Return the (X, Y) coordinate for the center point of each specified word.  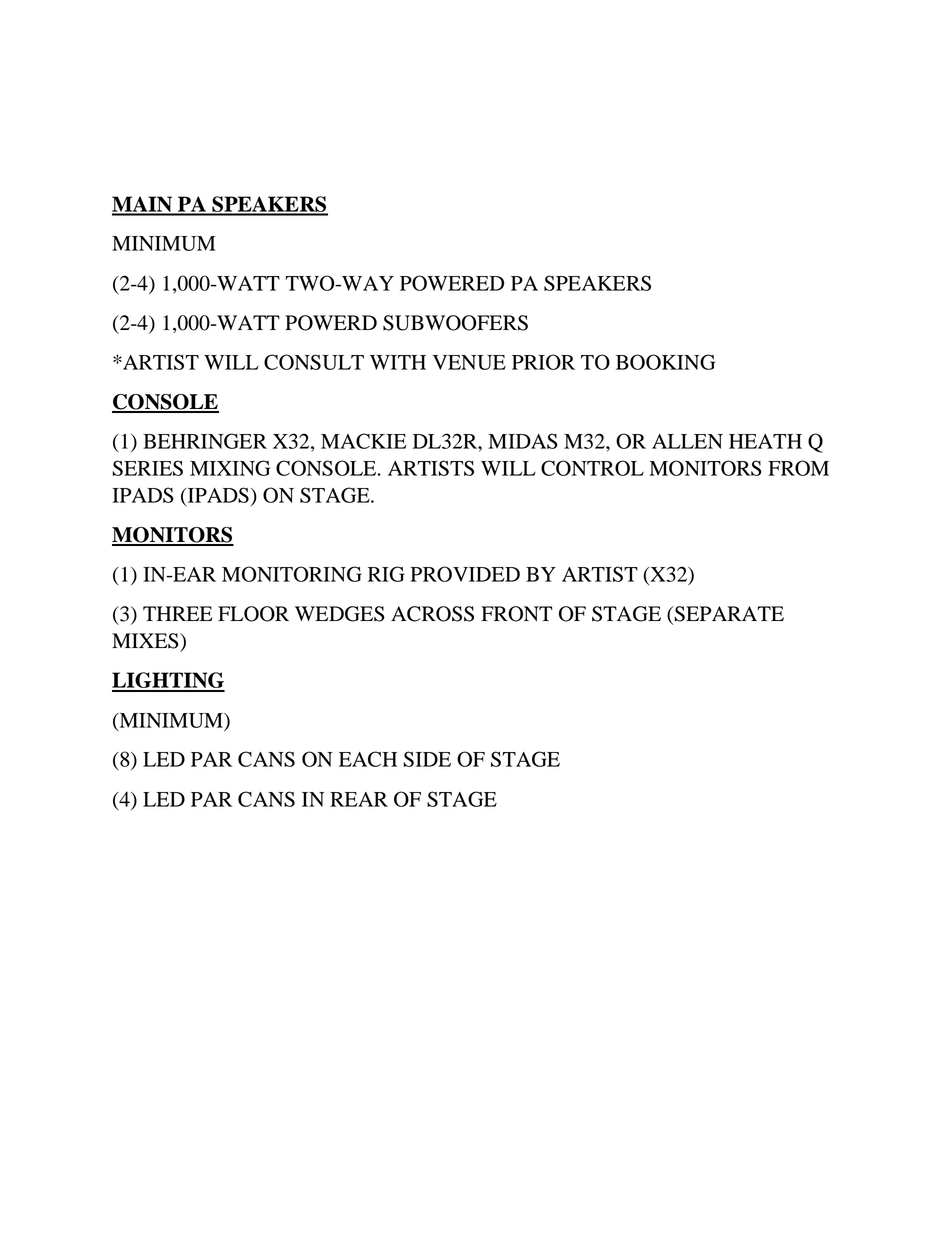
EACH (368, 759)
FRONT (517, 614)
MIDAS (523, 441)
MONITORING (292, 574)
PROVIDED (465, 574)
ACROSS (432, 614)
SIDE (427, 759)
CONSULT (314, 362)
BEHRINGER (205, 441)
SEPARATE (729, 614)
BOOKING (665, 362)
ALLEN (687, 441)
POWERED (452, 283)
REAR (359, 799)
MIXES (146, 641)
